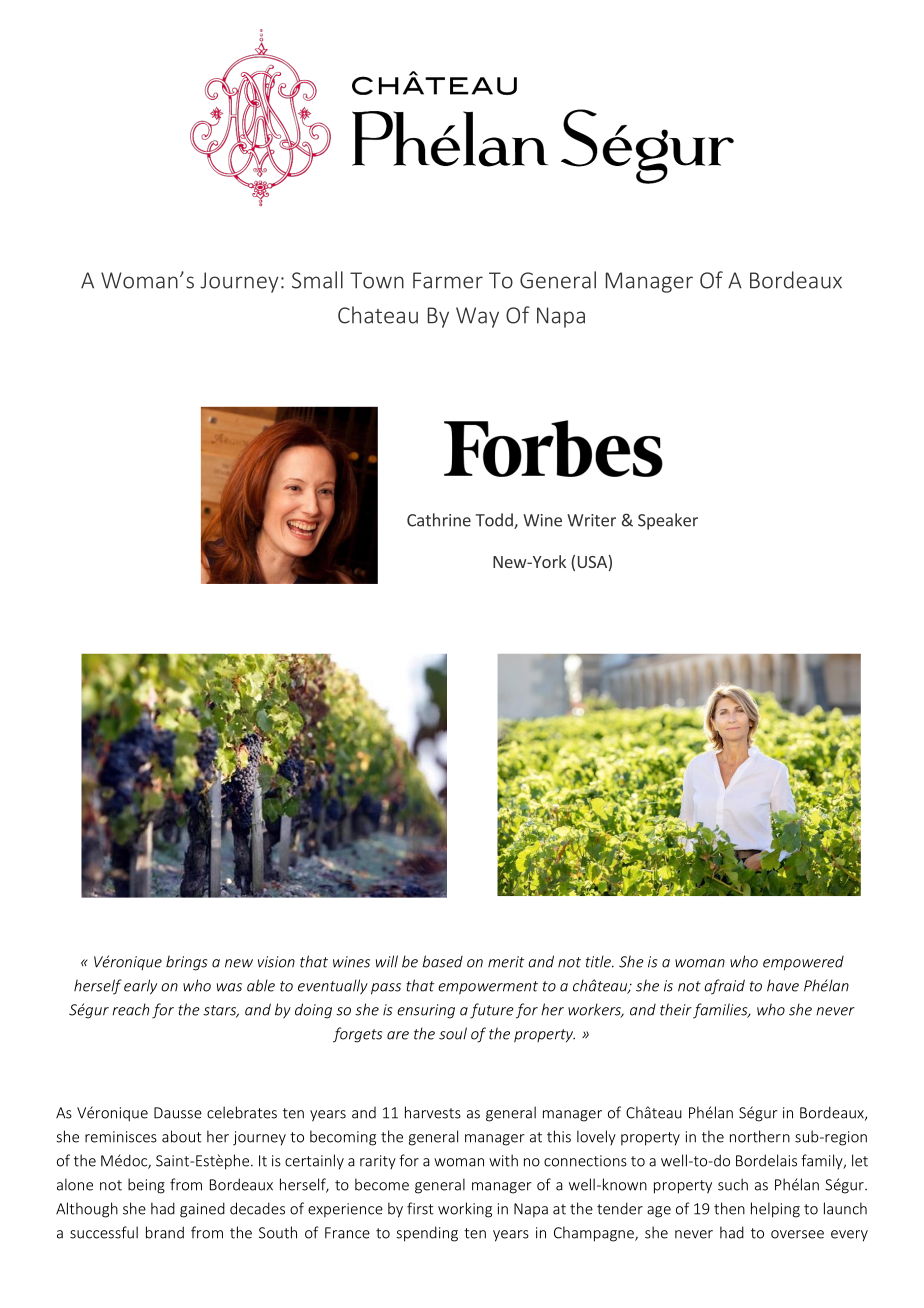  Describe the element at coordinates (495, 521) in the document. I see `Todd` at that location.
